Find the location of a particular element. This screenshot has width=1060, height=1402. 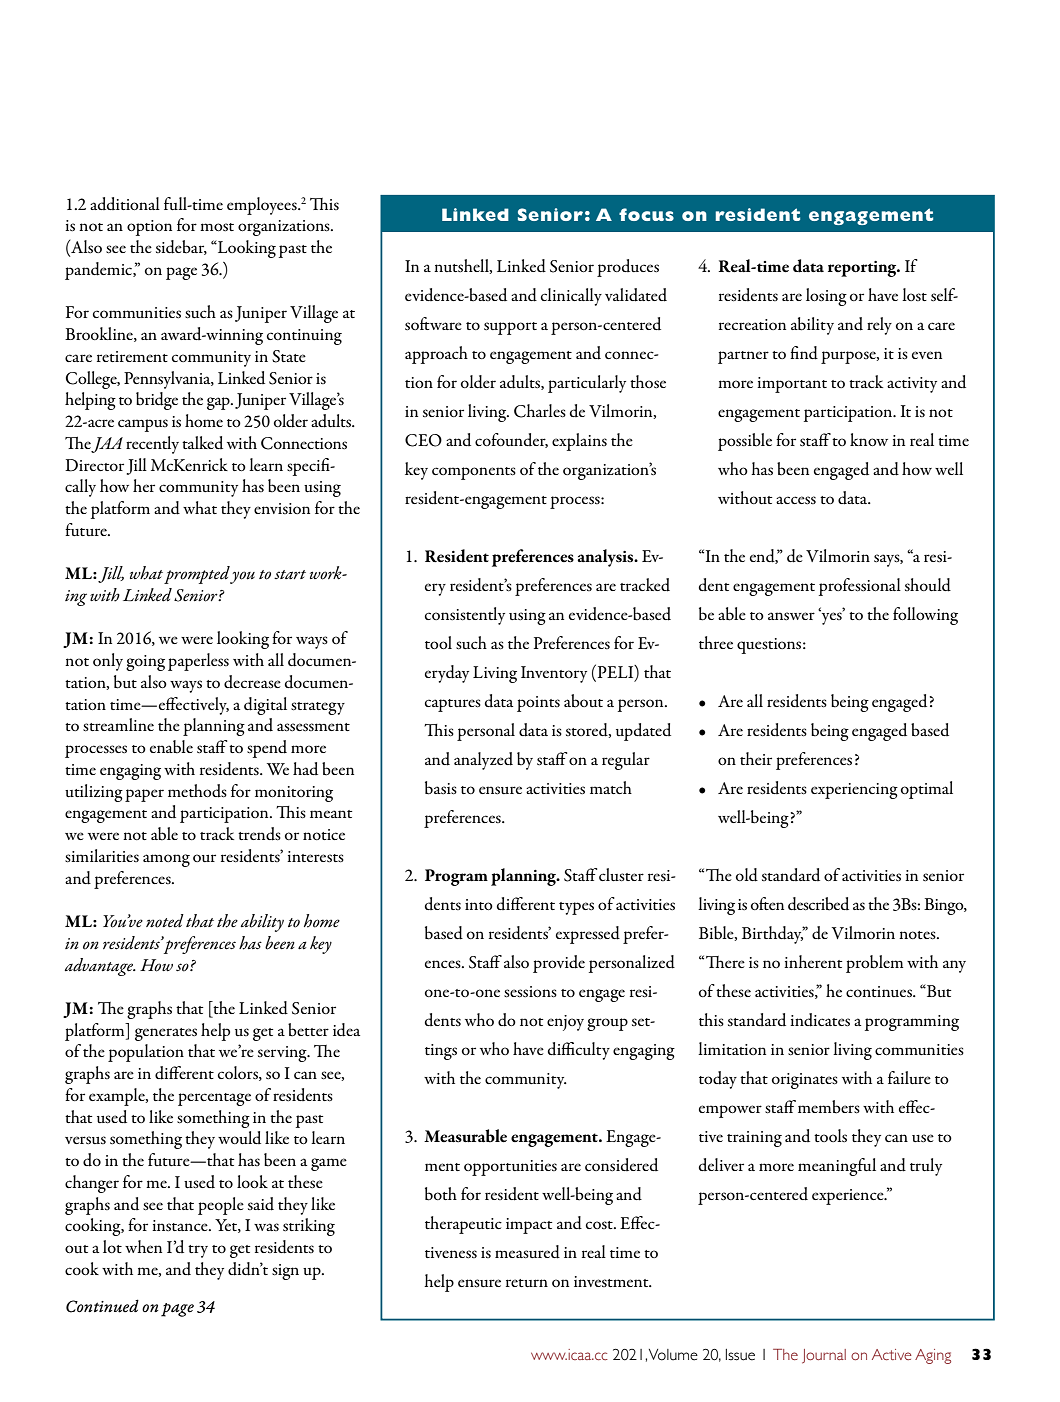

sidebar is located at coordinates (181, 247).
